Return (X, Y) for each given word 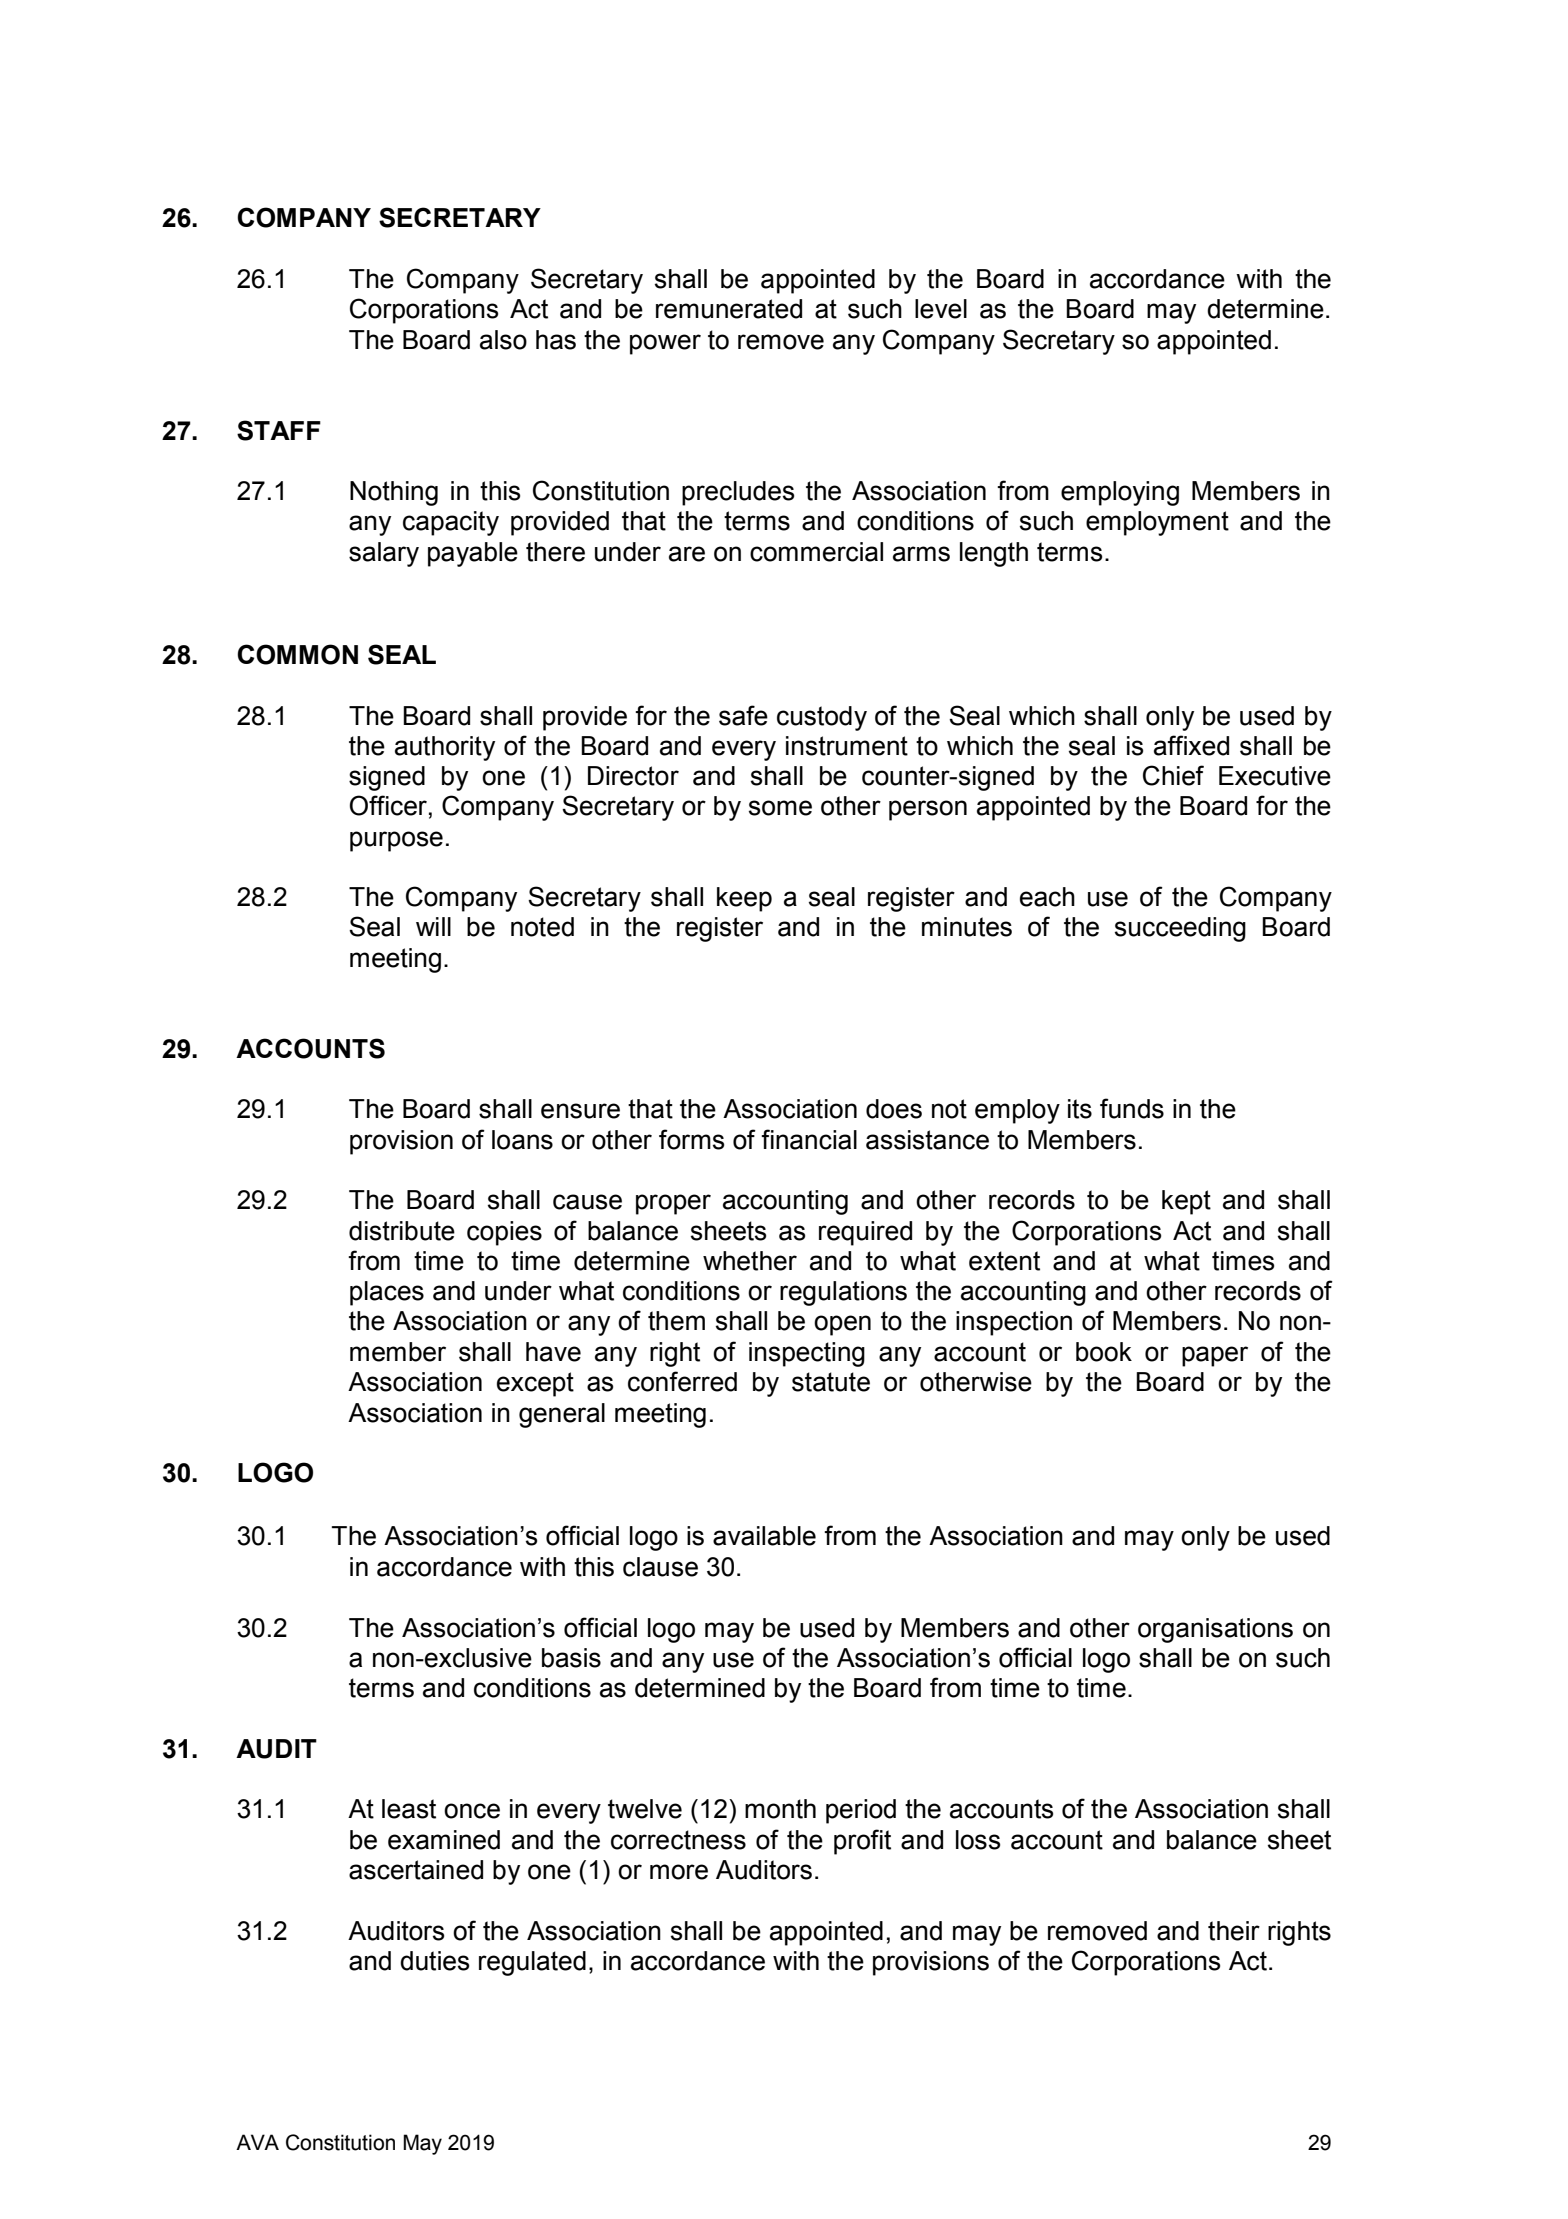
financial (809, 1139)
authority (445, 748)
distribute (402, 1231)
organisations (1215, 1630)
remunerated (729, 309)
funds (1132, 1108)
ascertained (416, 1870)
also (503, 340)
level (941, 309)
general (562, 1415)
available (764, 1536)
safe (743, 715)
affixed (1191, 745)
